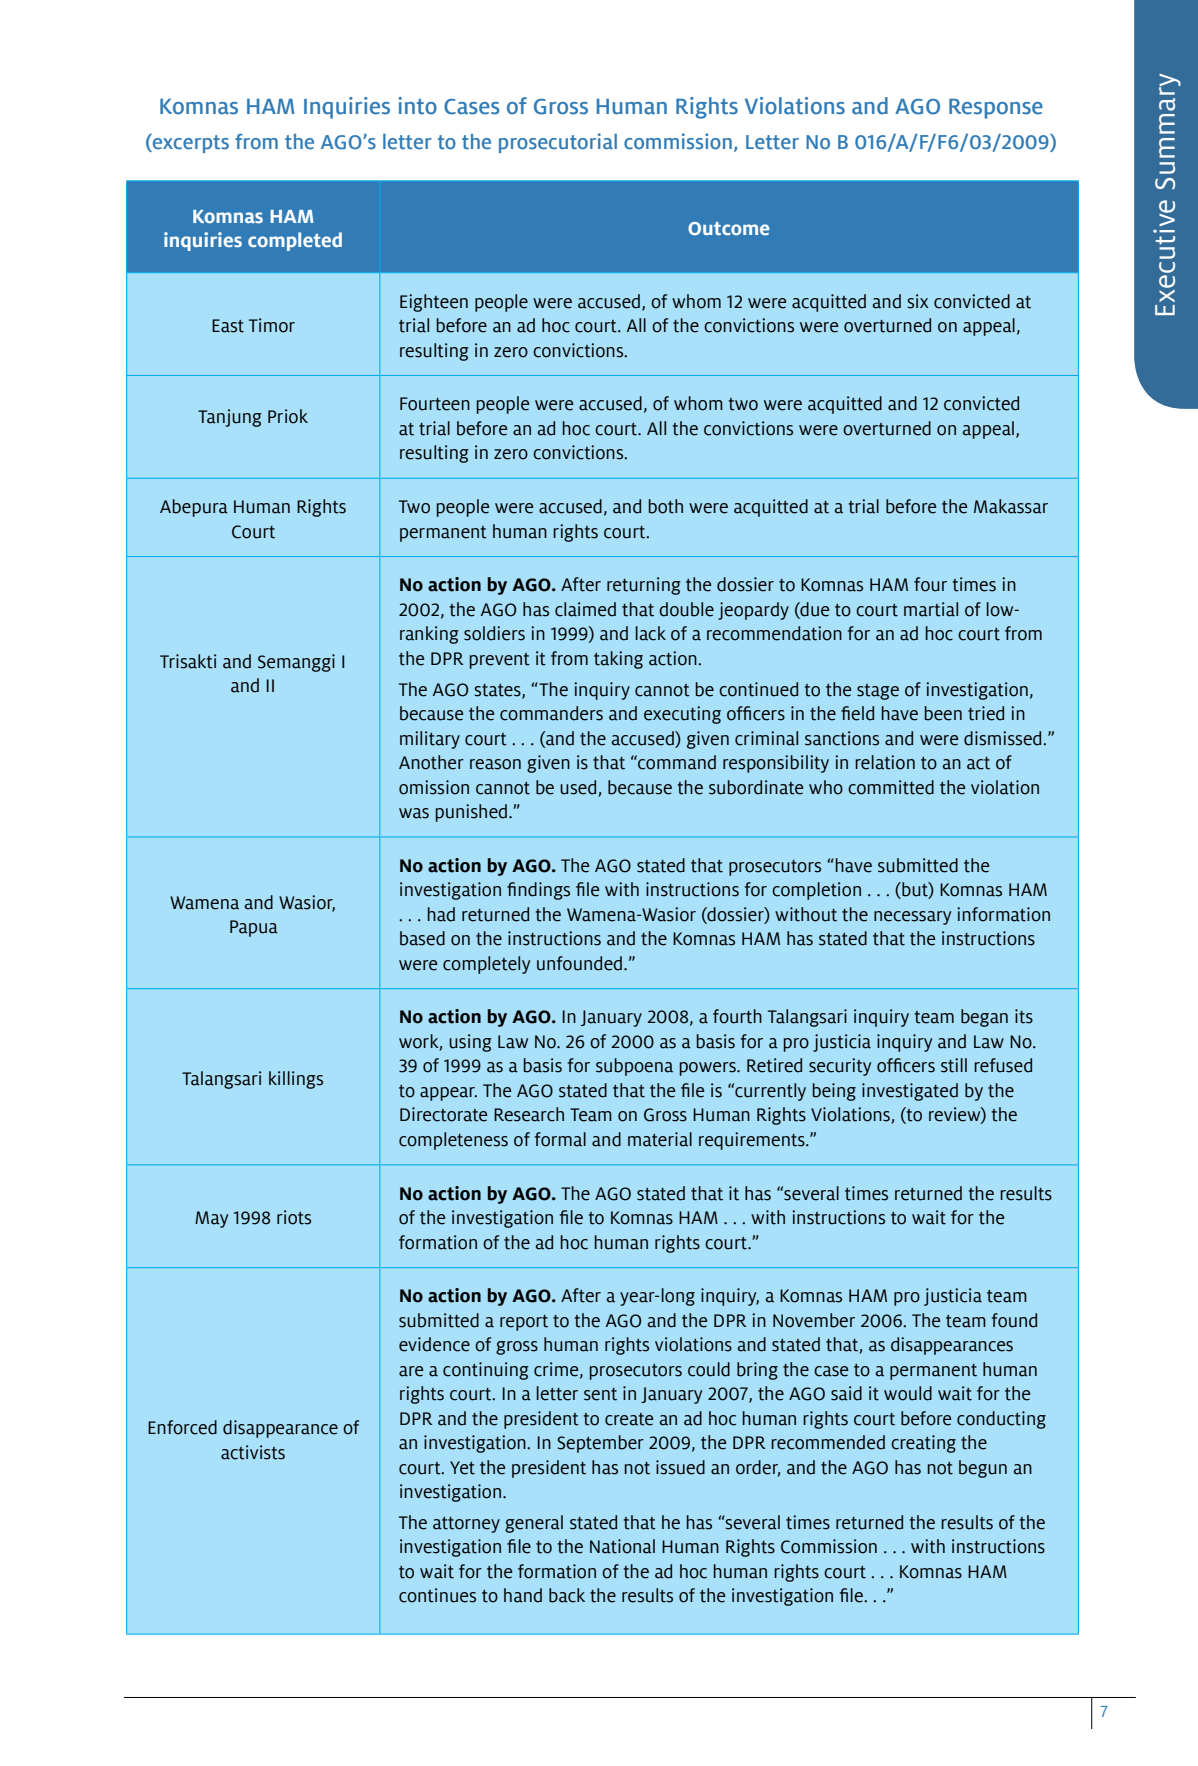 Image resolution: width=1198 pixels, height=1766 pixels. I want to click on findings, so click(538, 891).
